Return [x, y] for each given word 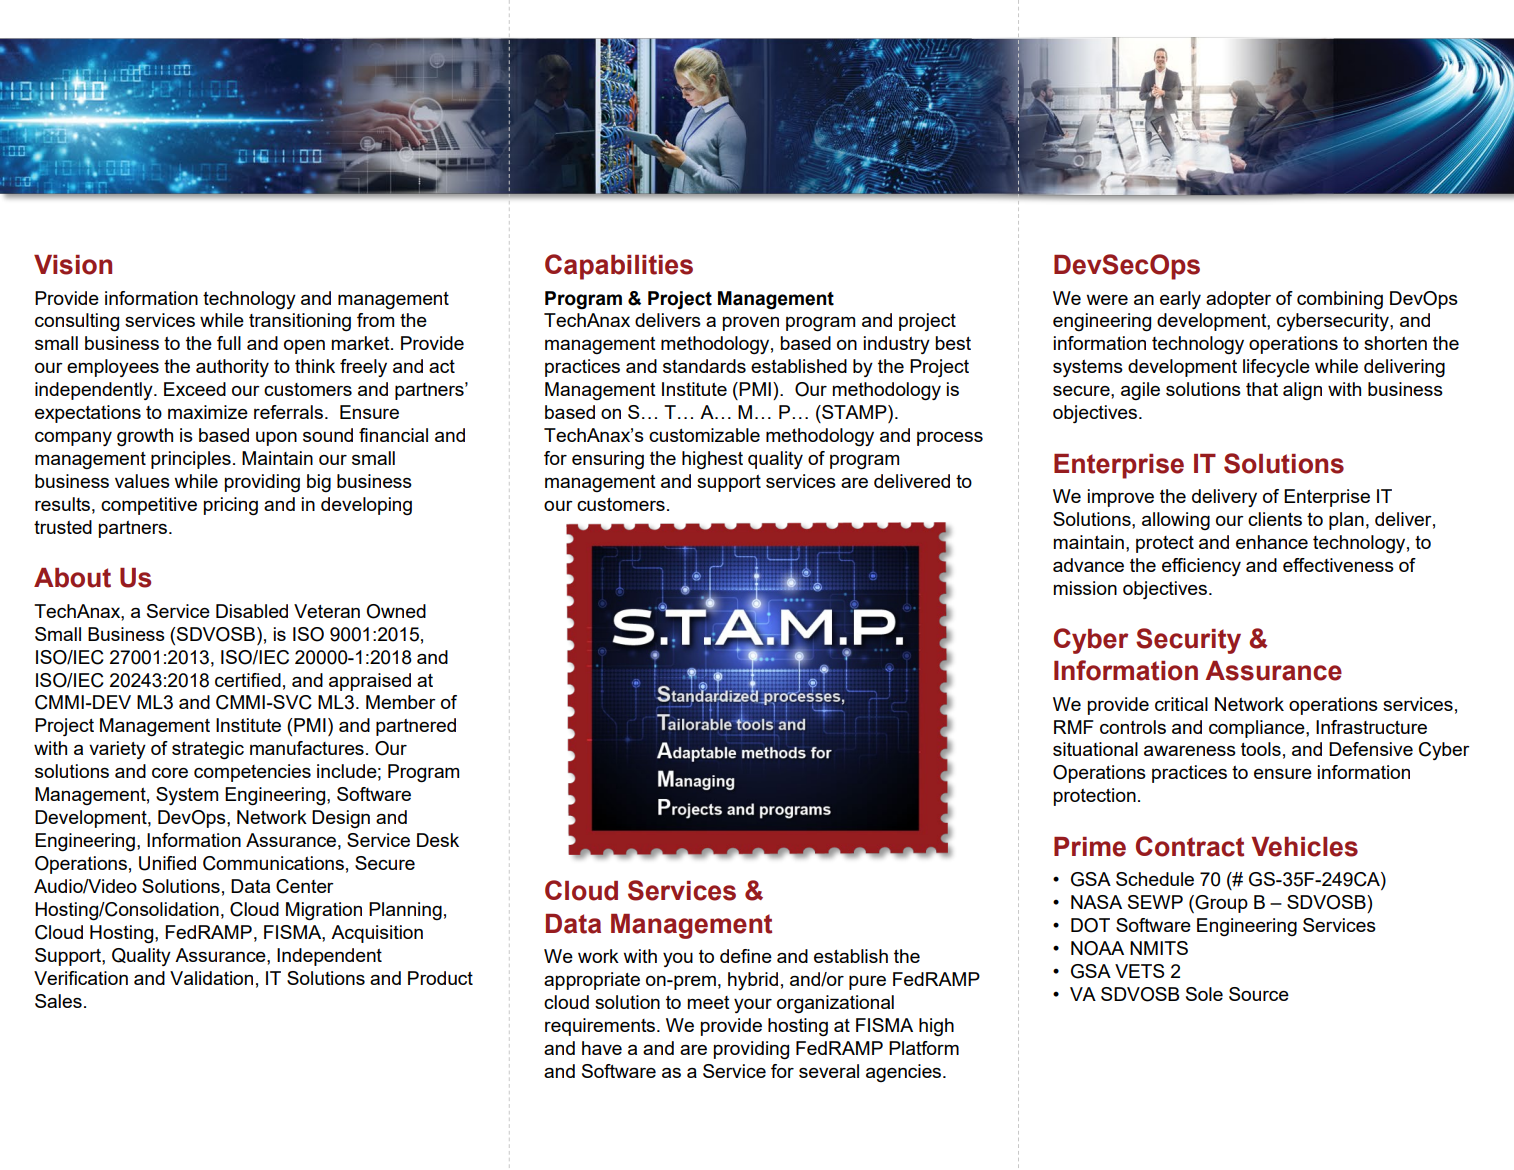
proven [751, 323]
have [602, 1048]
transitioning [300, 322]
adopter [1238, 300]
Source [1259, 994]
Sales [58, 1001]
